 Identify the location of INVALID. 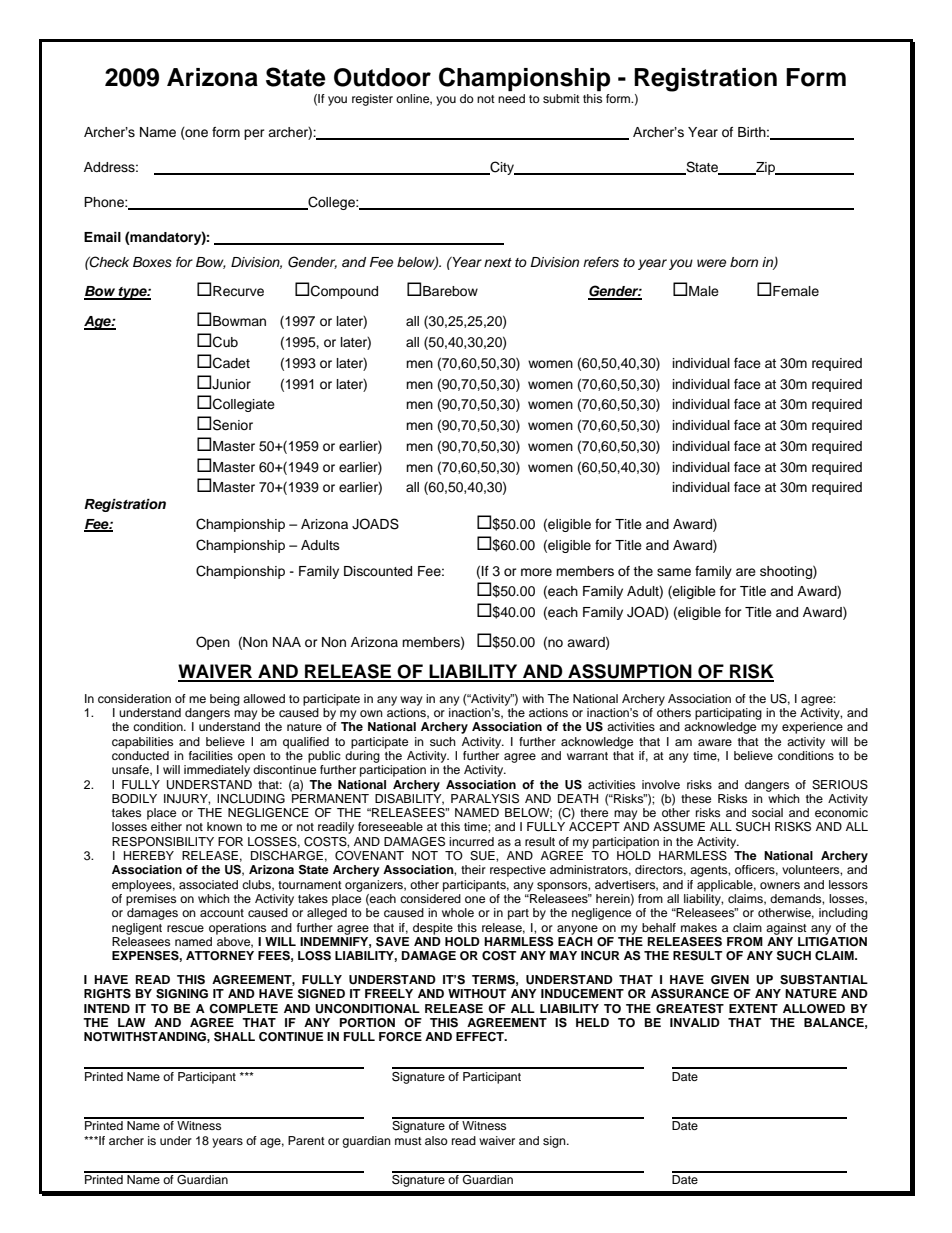
(695, 1022).
